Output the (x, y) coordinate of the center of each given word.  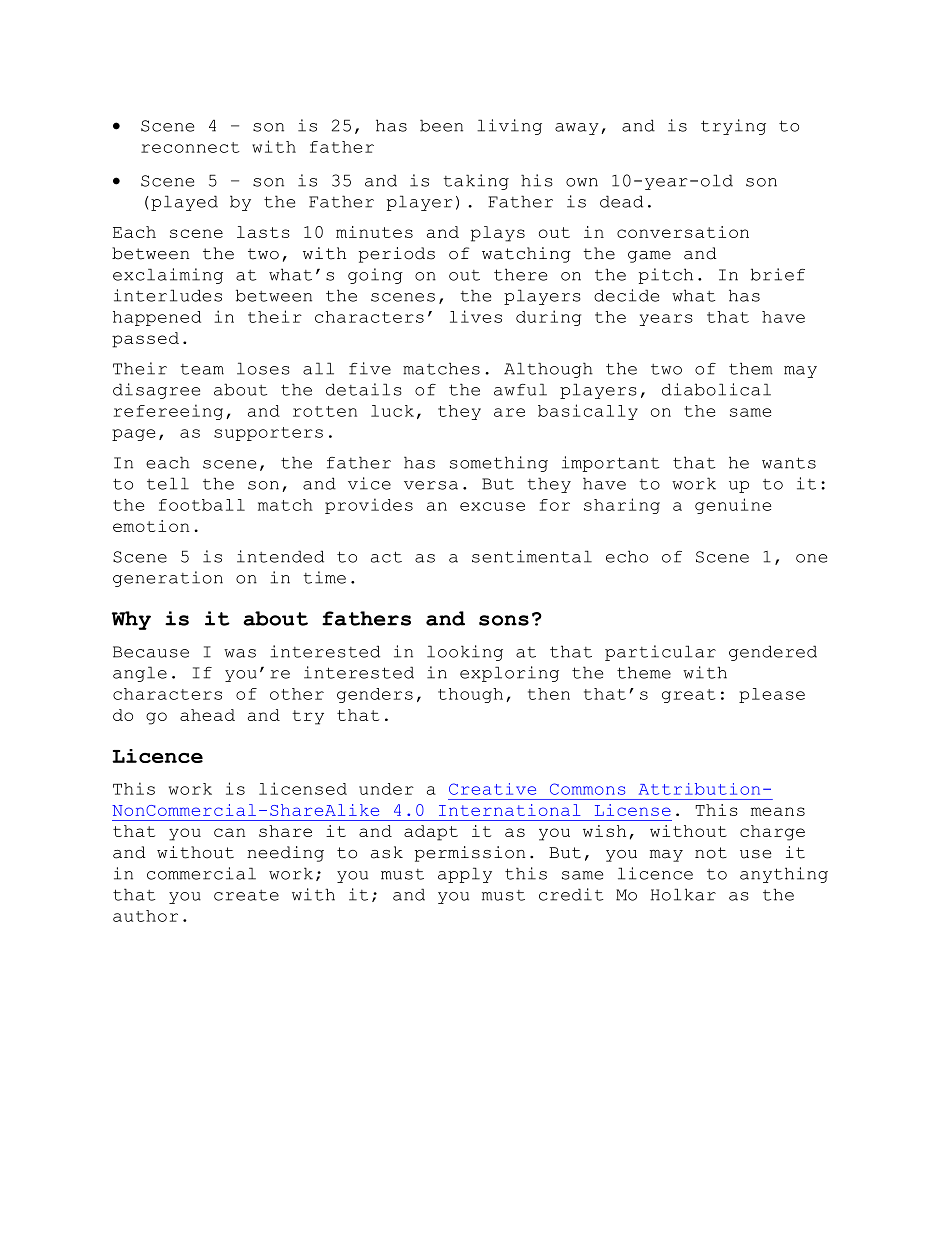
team (202, 369)
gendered (773, 653)
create (246, 895)
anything (784, 875)
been (441, 125)
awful (520, 389)
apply (465, 875)
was (240, 653)
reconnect (190, 147)
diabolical (716, 389)
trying (733, 127)
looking (465, 653)
